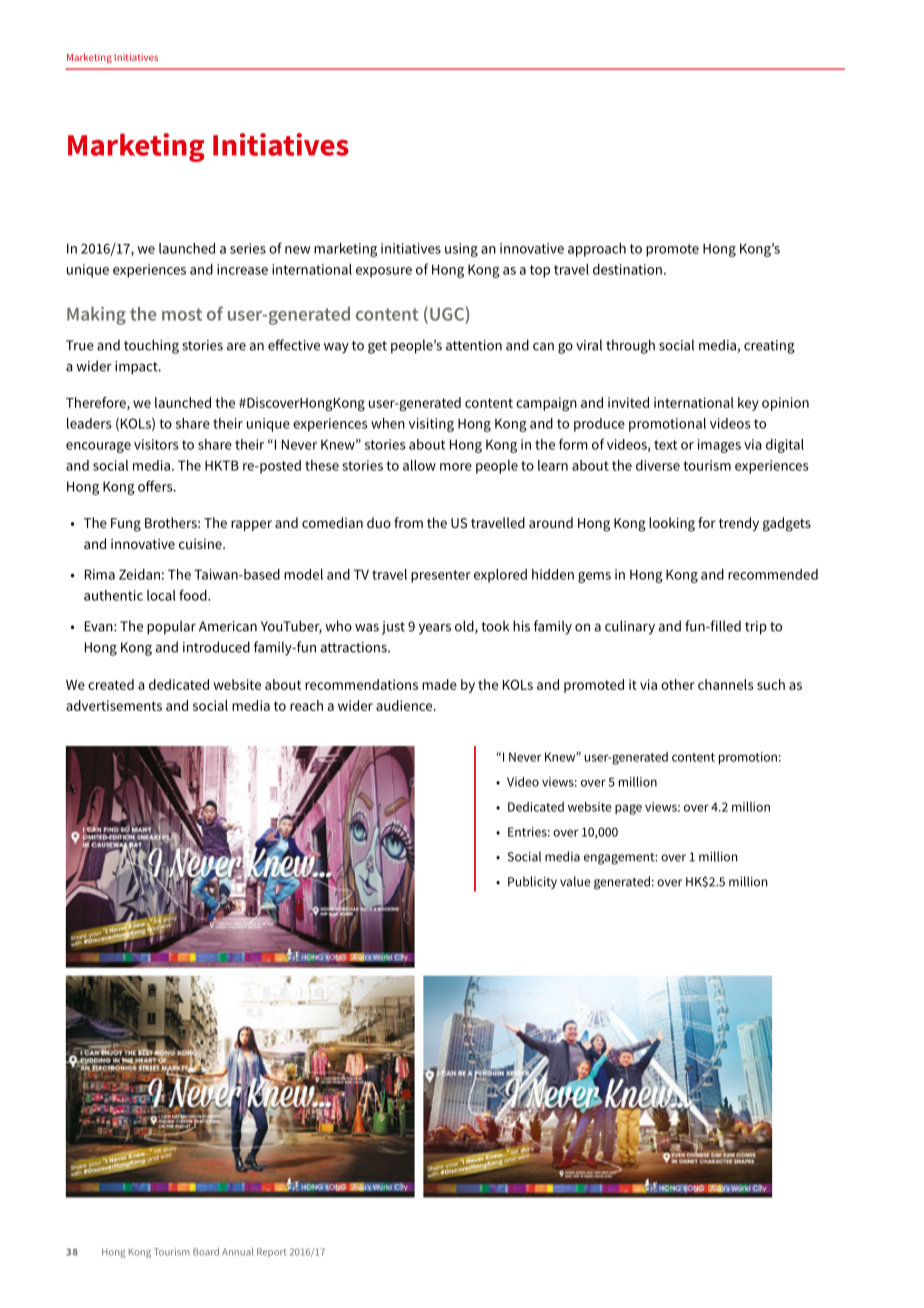 The image size is (924, 1308). Describe the element at coordinates (114, 705) in the image. I see `advertisements` at that location.
